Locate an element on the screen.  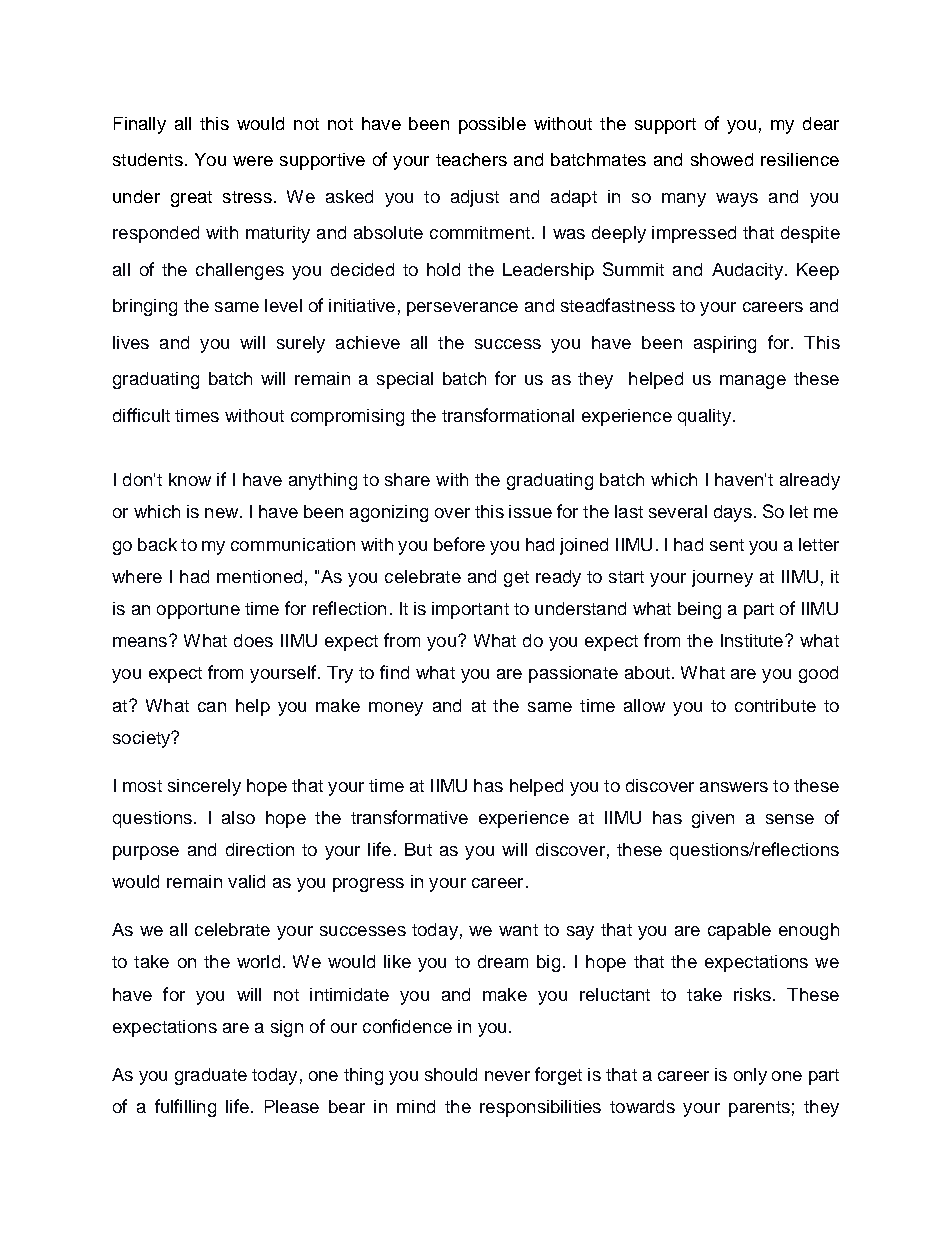
transformational is located at coordinates (508, 415).
